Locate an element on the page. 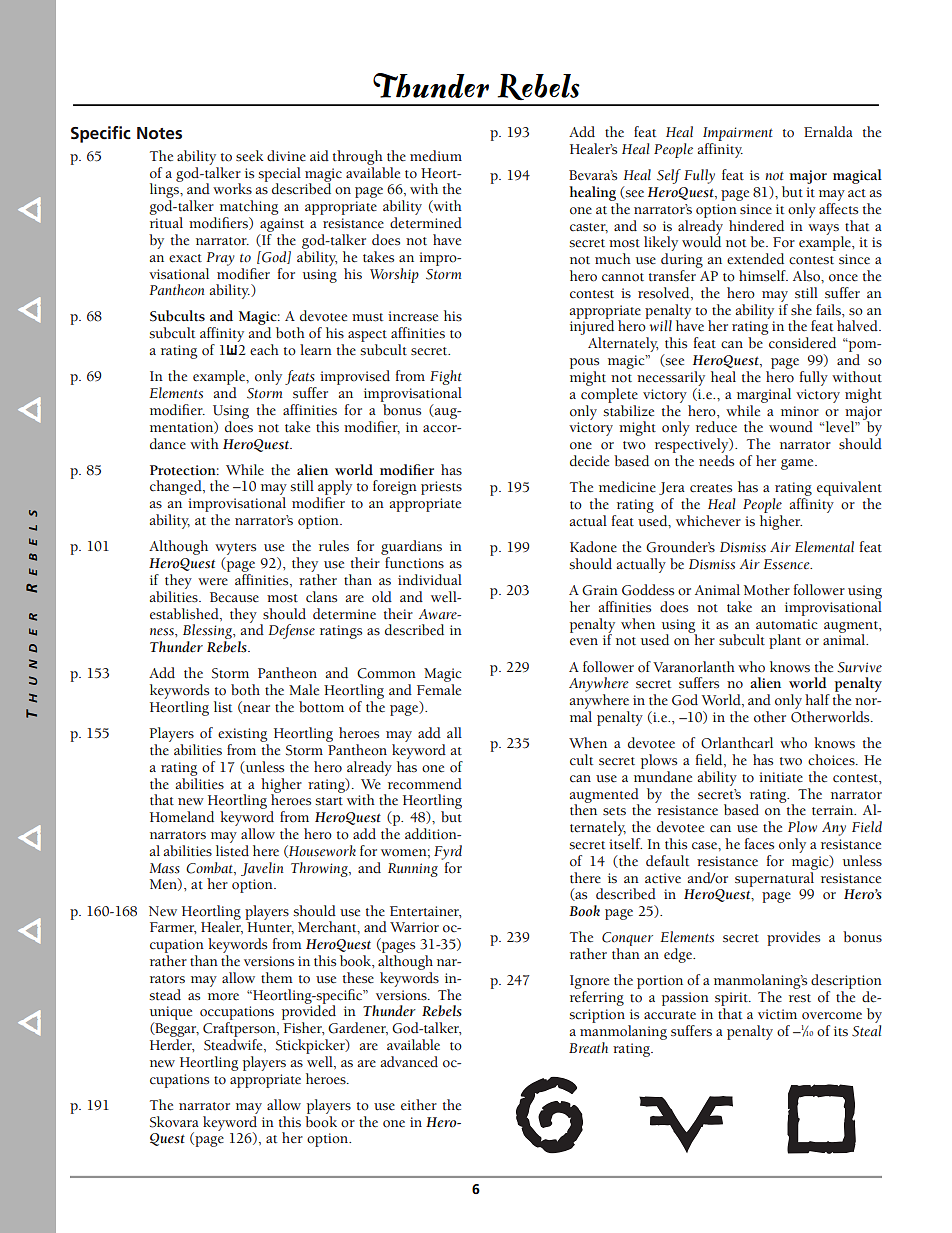 The width and height of the image is (952, 1233). medium is located at coordinates (436, 156).
